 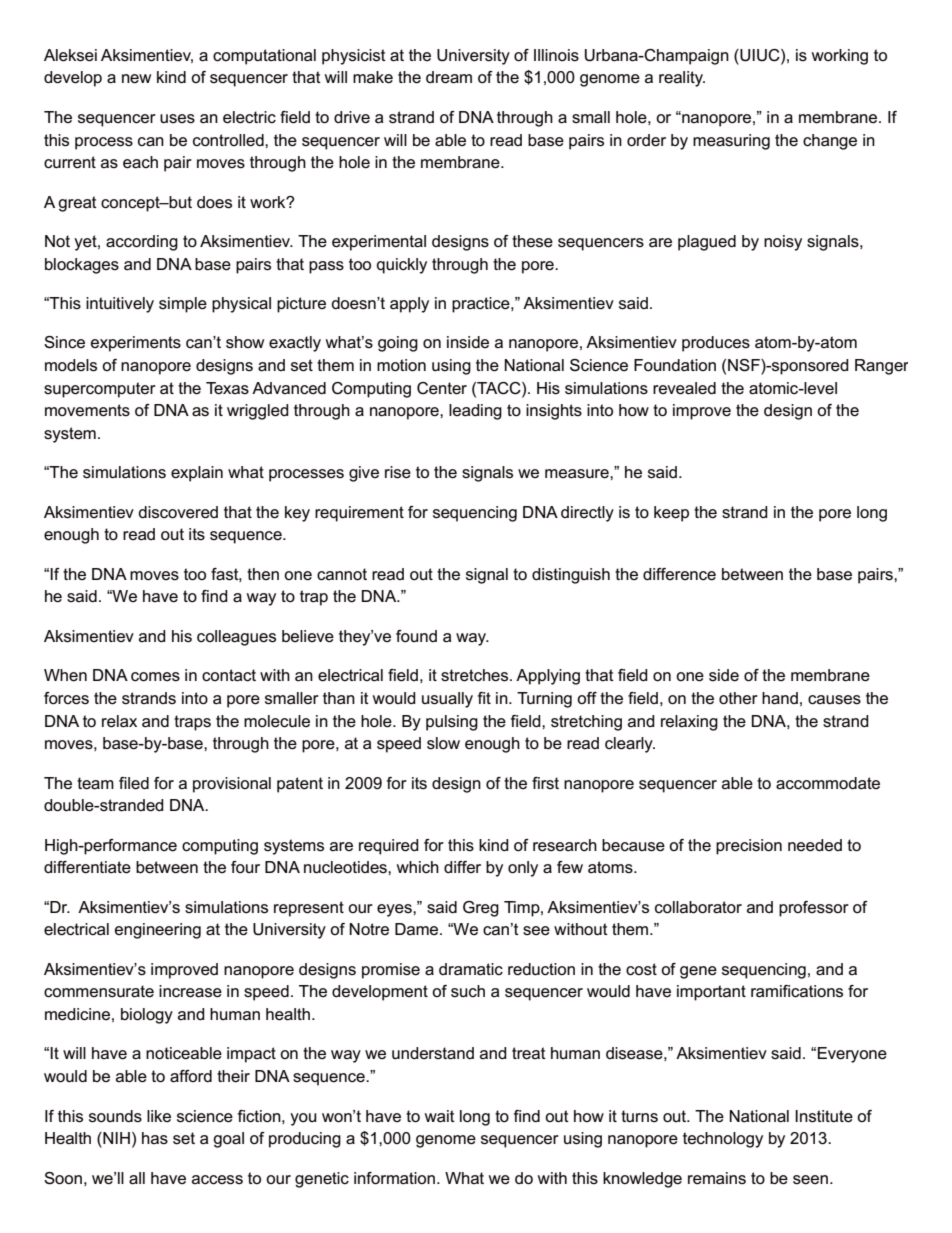 What do you see at coordinates (155, 1138) in the document?
I see `has` at bounding box center [155, 1138].
